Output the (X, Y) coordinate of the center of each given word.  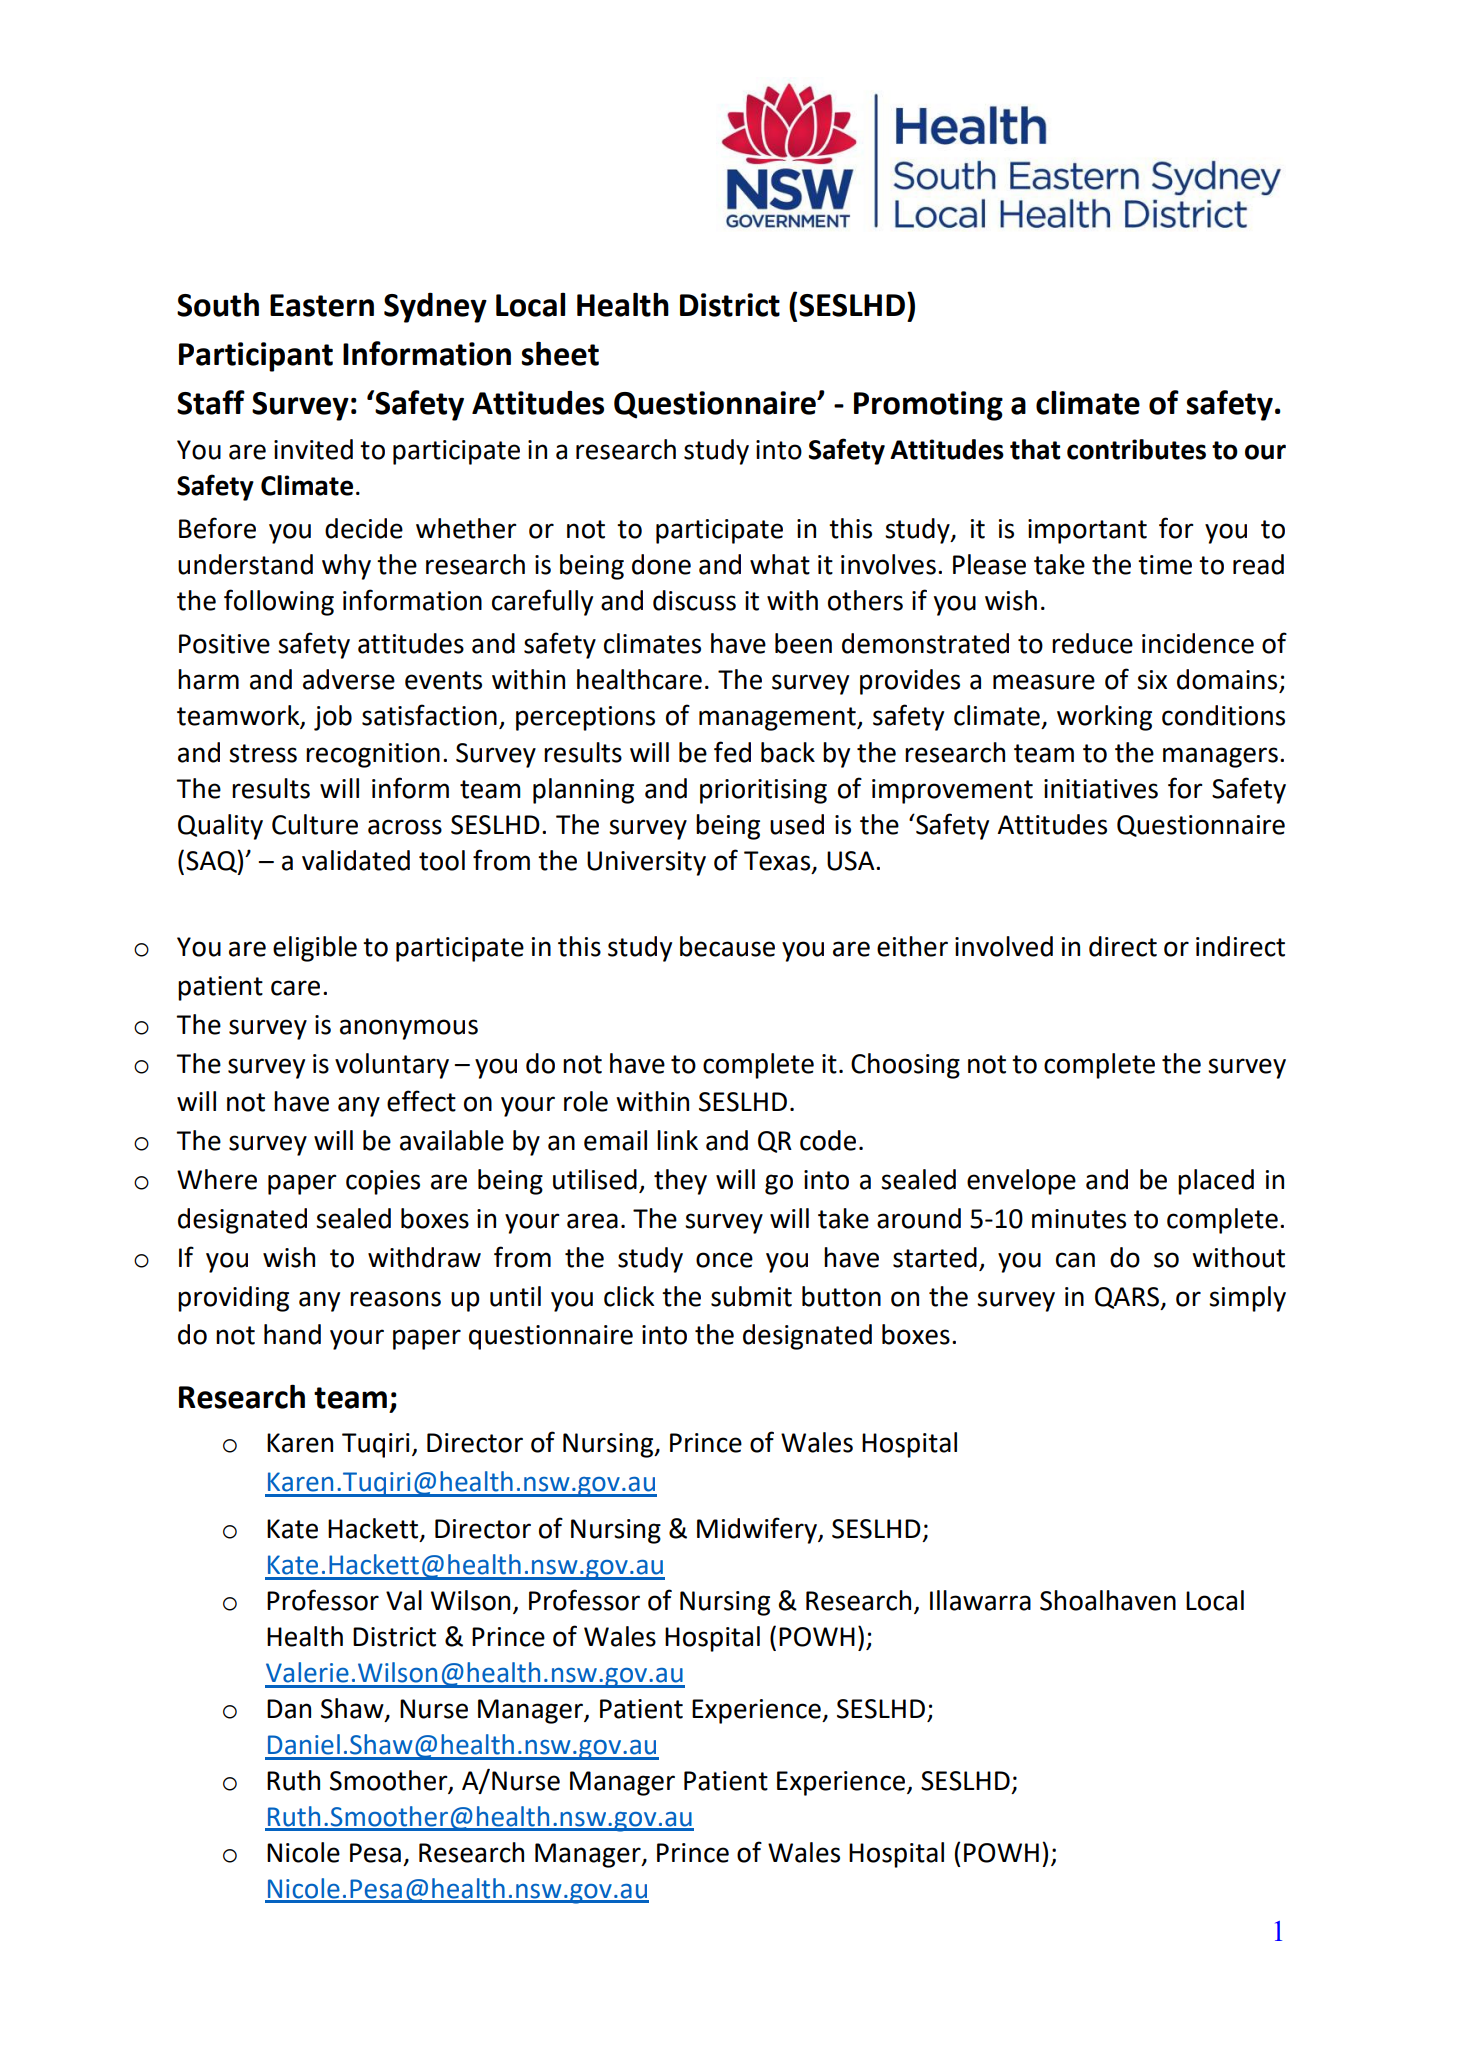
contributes (1136, 449)
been (803, 643)
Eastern (322, 305)
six (1152, 680)
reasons (395, 1299)
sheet (560, 353)
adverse (349, 679)
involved (1004, 946)
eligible (315, 949)
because (727, 946)
